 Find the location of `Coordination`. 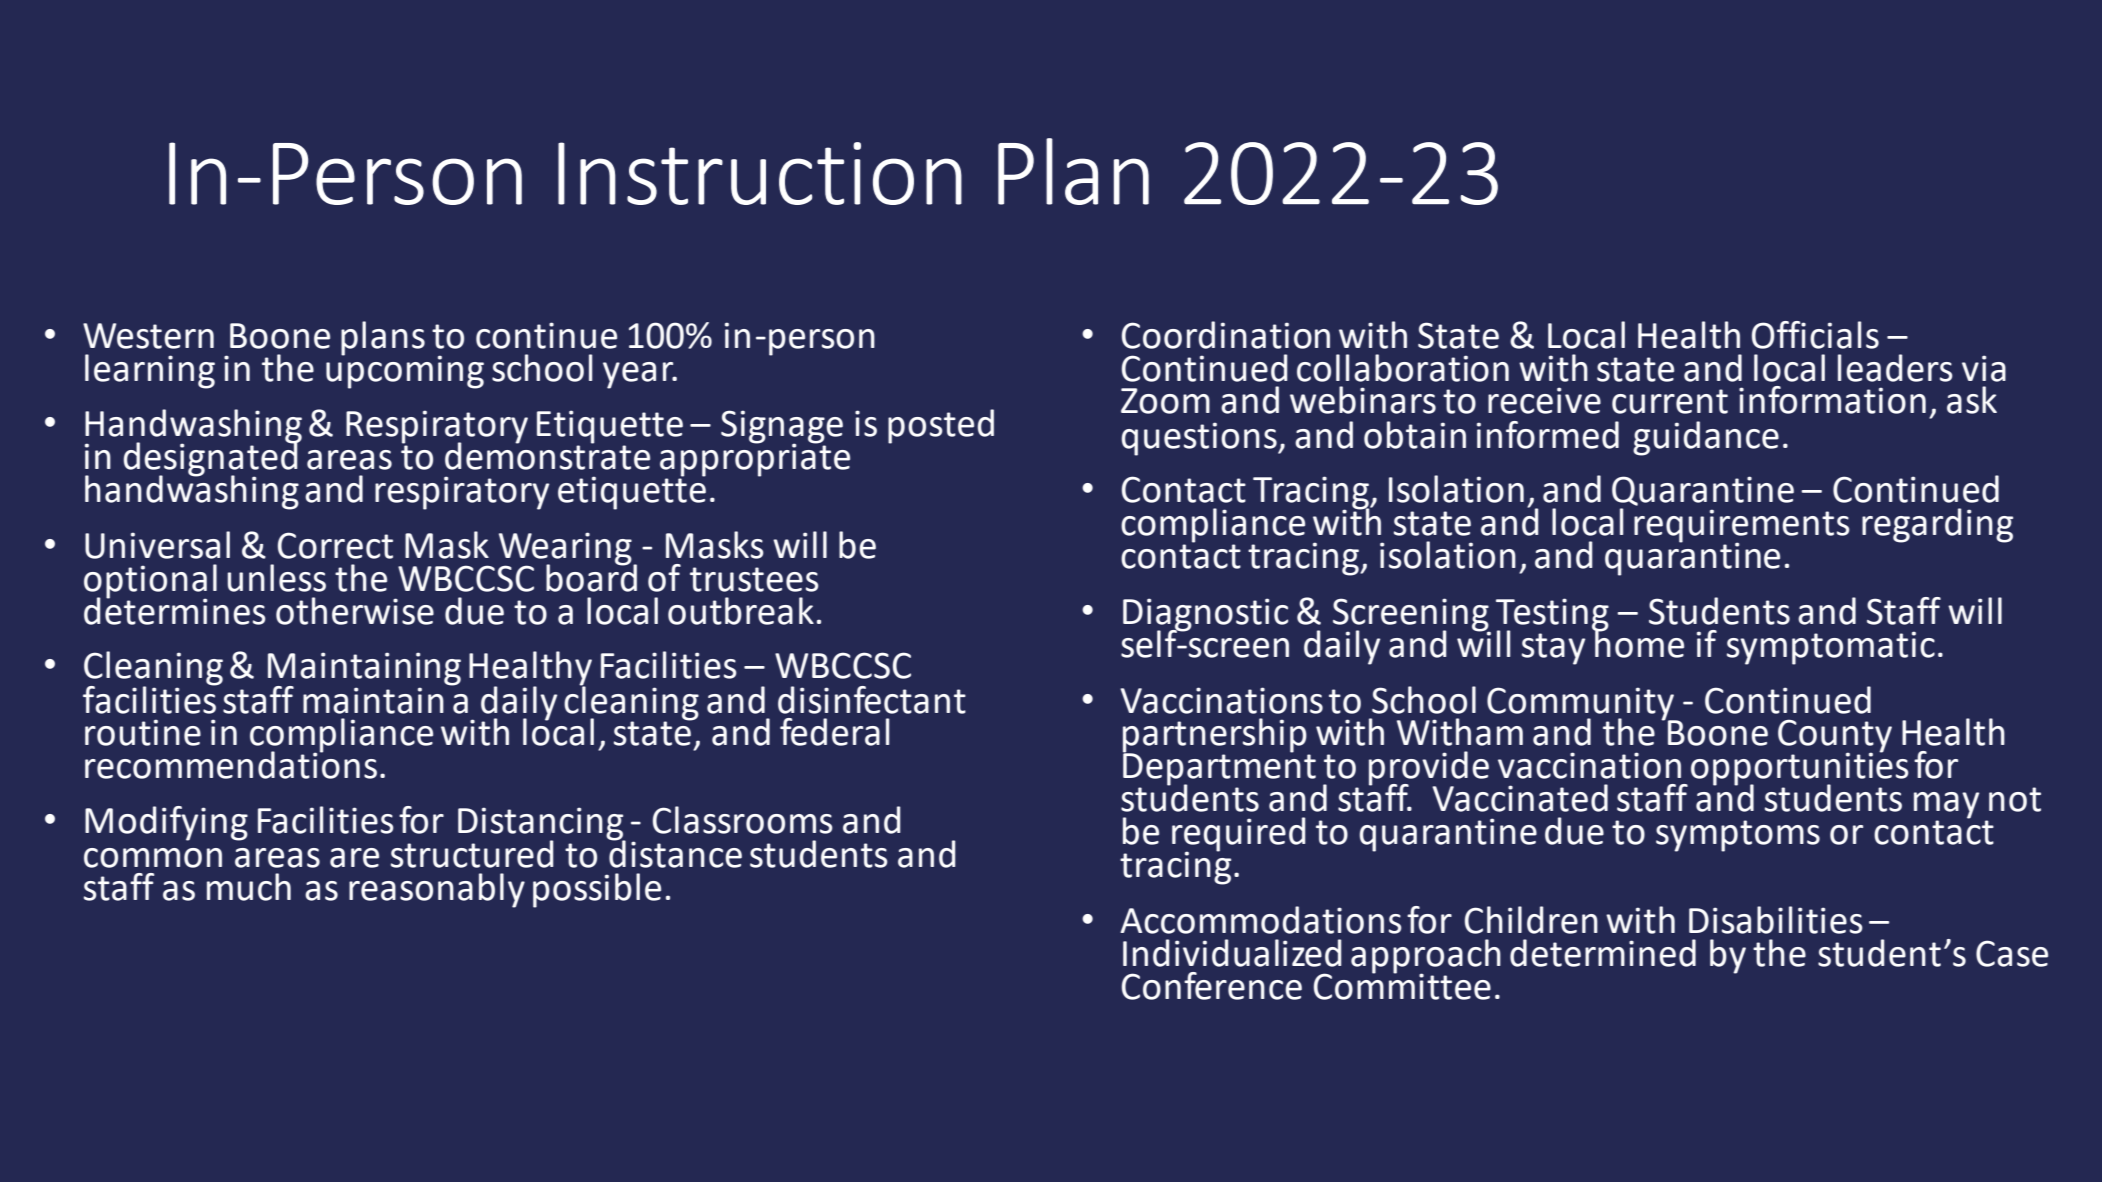

Coordination is located at coordinates (1226, 335).
